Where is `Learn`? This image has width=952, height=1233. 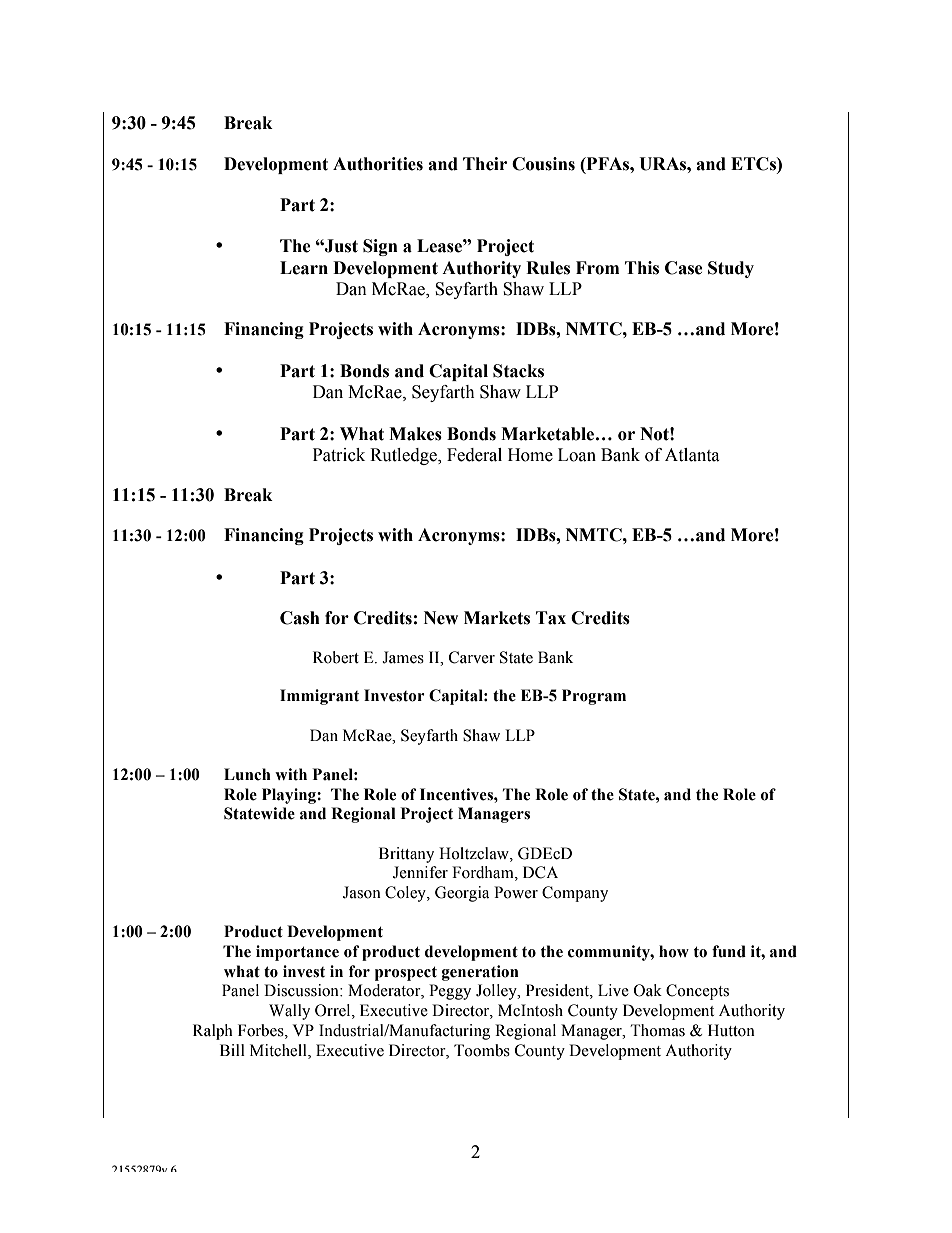 Learn is located at coordinates (304, 268).
